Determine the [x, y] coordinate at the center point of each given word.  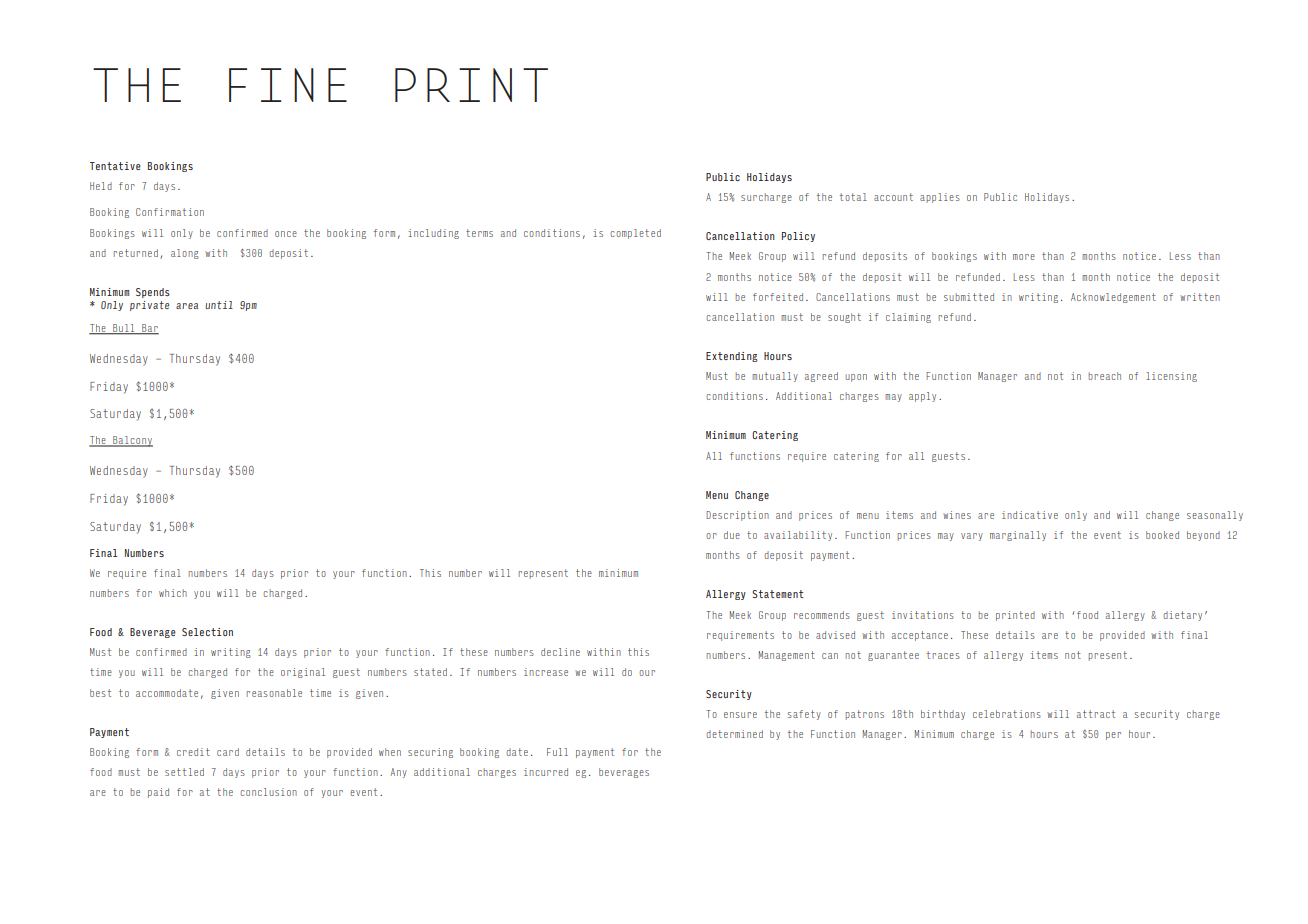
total [853, 197]
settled [184, 772]
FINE [288, 85]
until [219, 305]
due [732, 535]
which [173, 593]
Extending [732, 357]
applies [940, 198]
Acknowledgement [1113, 298]
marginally [1018, 536]
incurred [546, 772]
